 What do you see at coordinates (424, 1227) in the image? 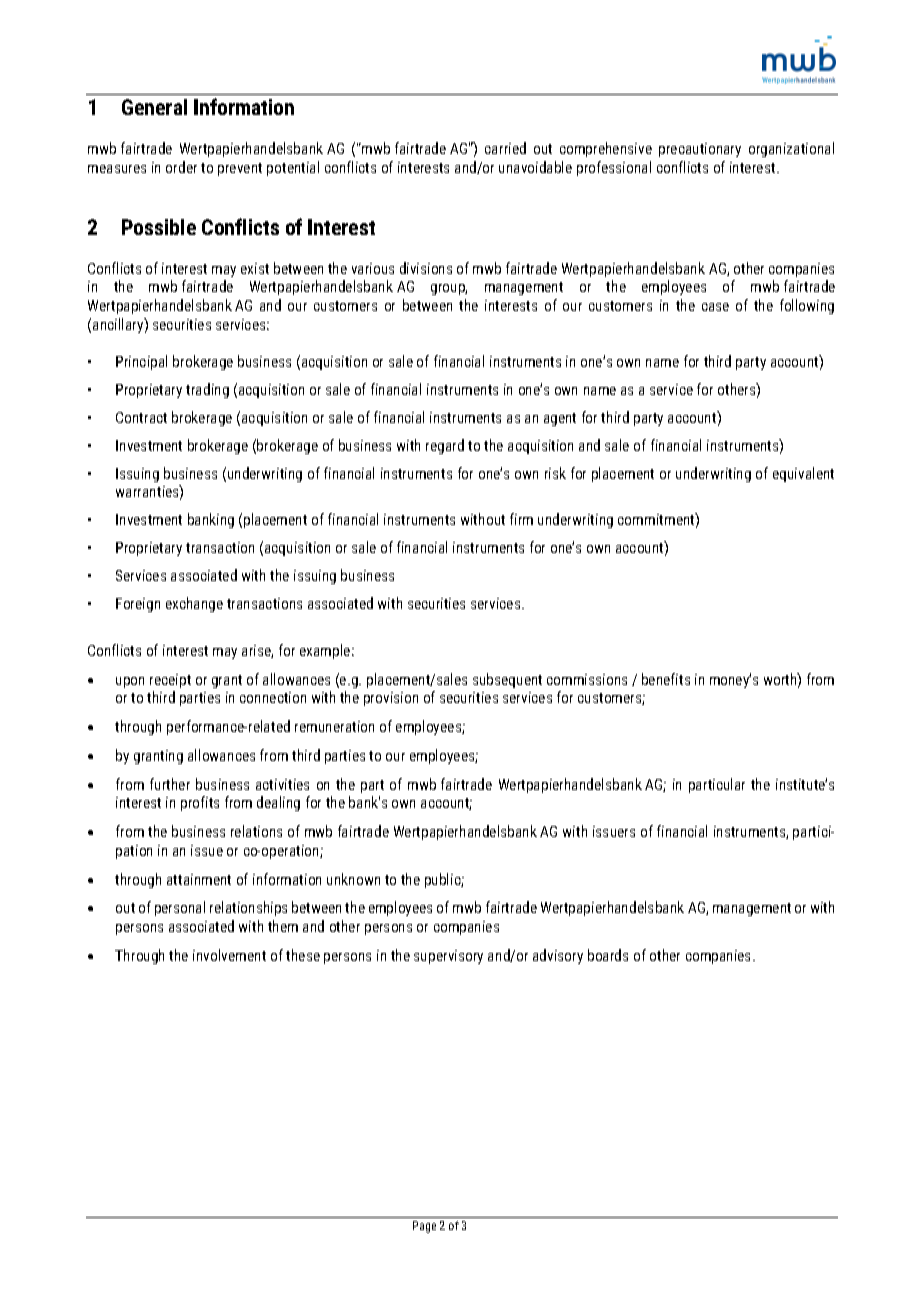
I see `Page` at bounding box center [424, 1227].
